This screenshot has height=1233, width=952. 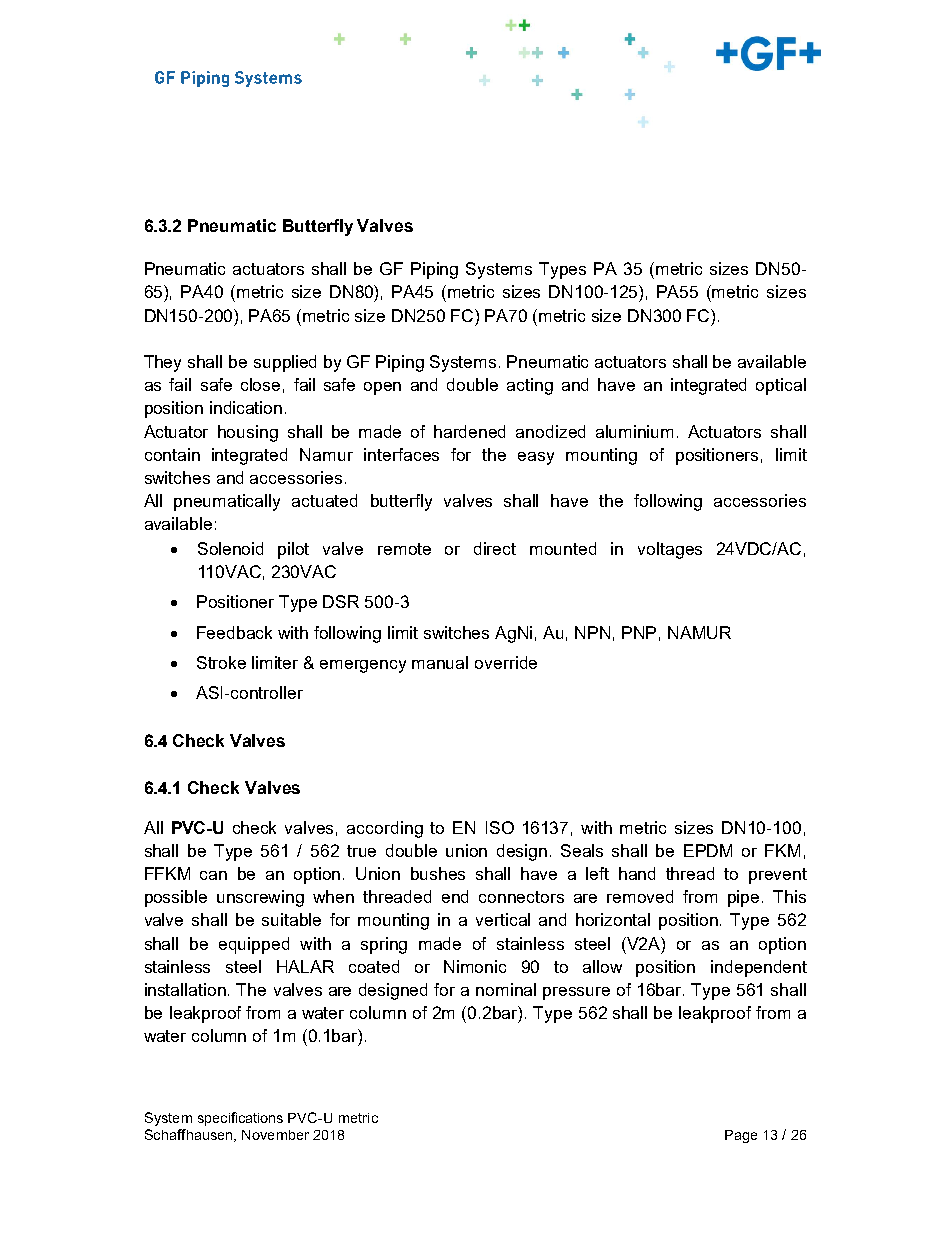 What do you see at coordinates (708, 850) in the screenshot?
I see `EPDM` at bounding box center [708, 850].
